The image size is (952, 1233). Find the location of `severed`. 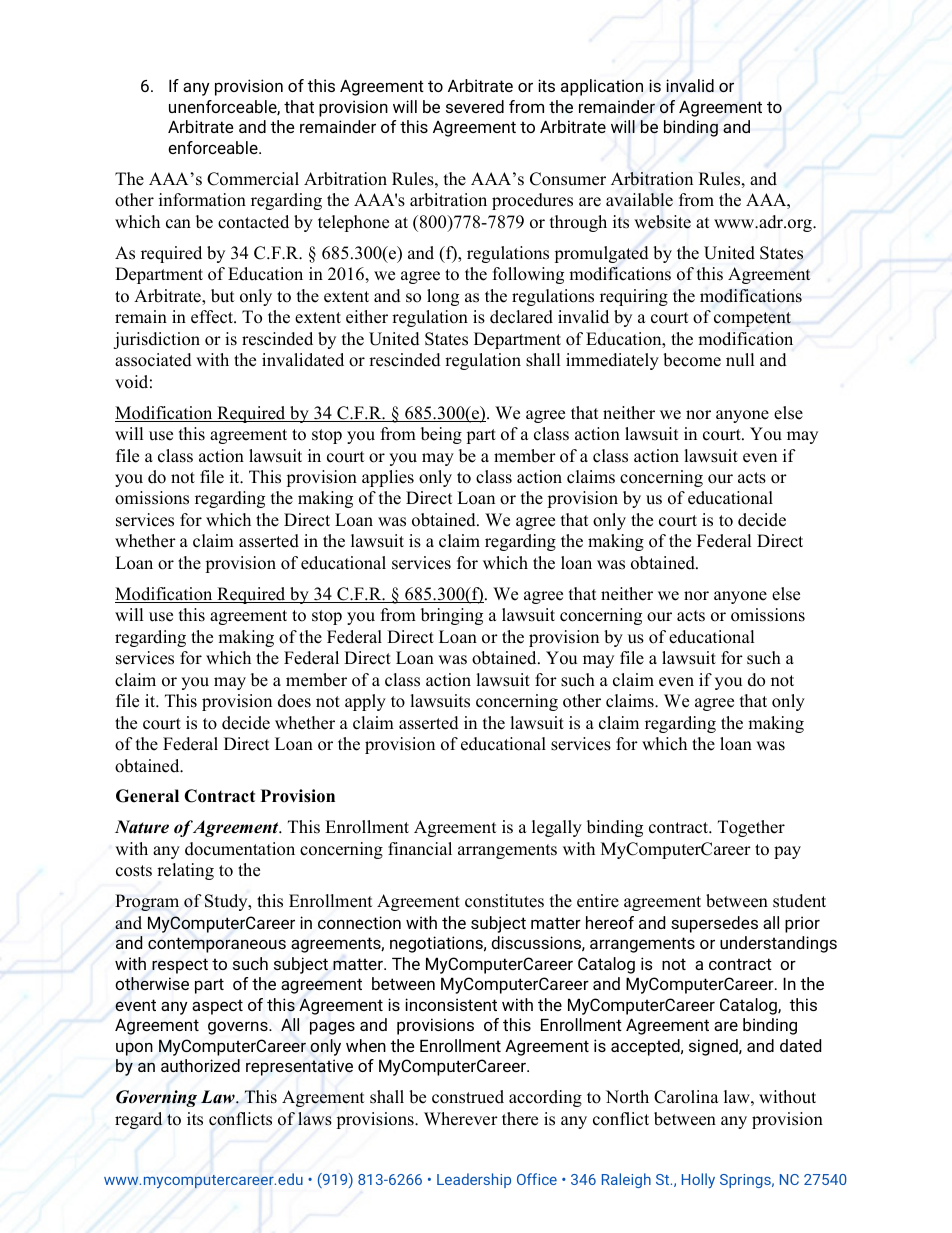

severed is located at coordinates (475, 106).
